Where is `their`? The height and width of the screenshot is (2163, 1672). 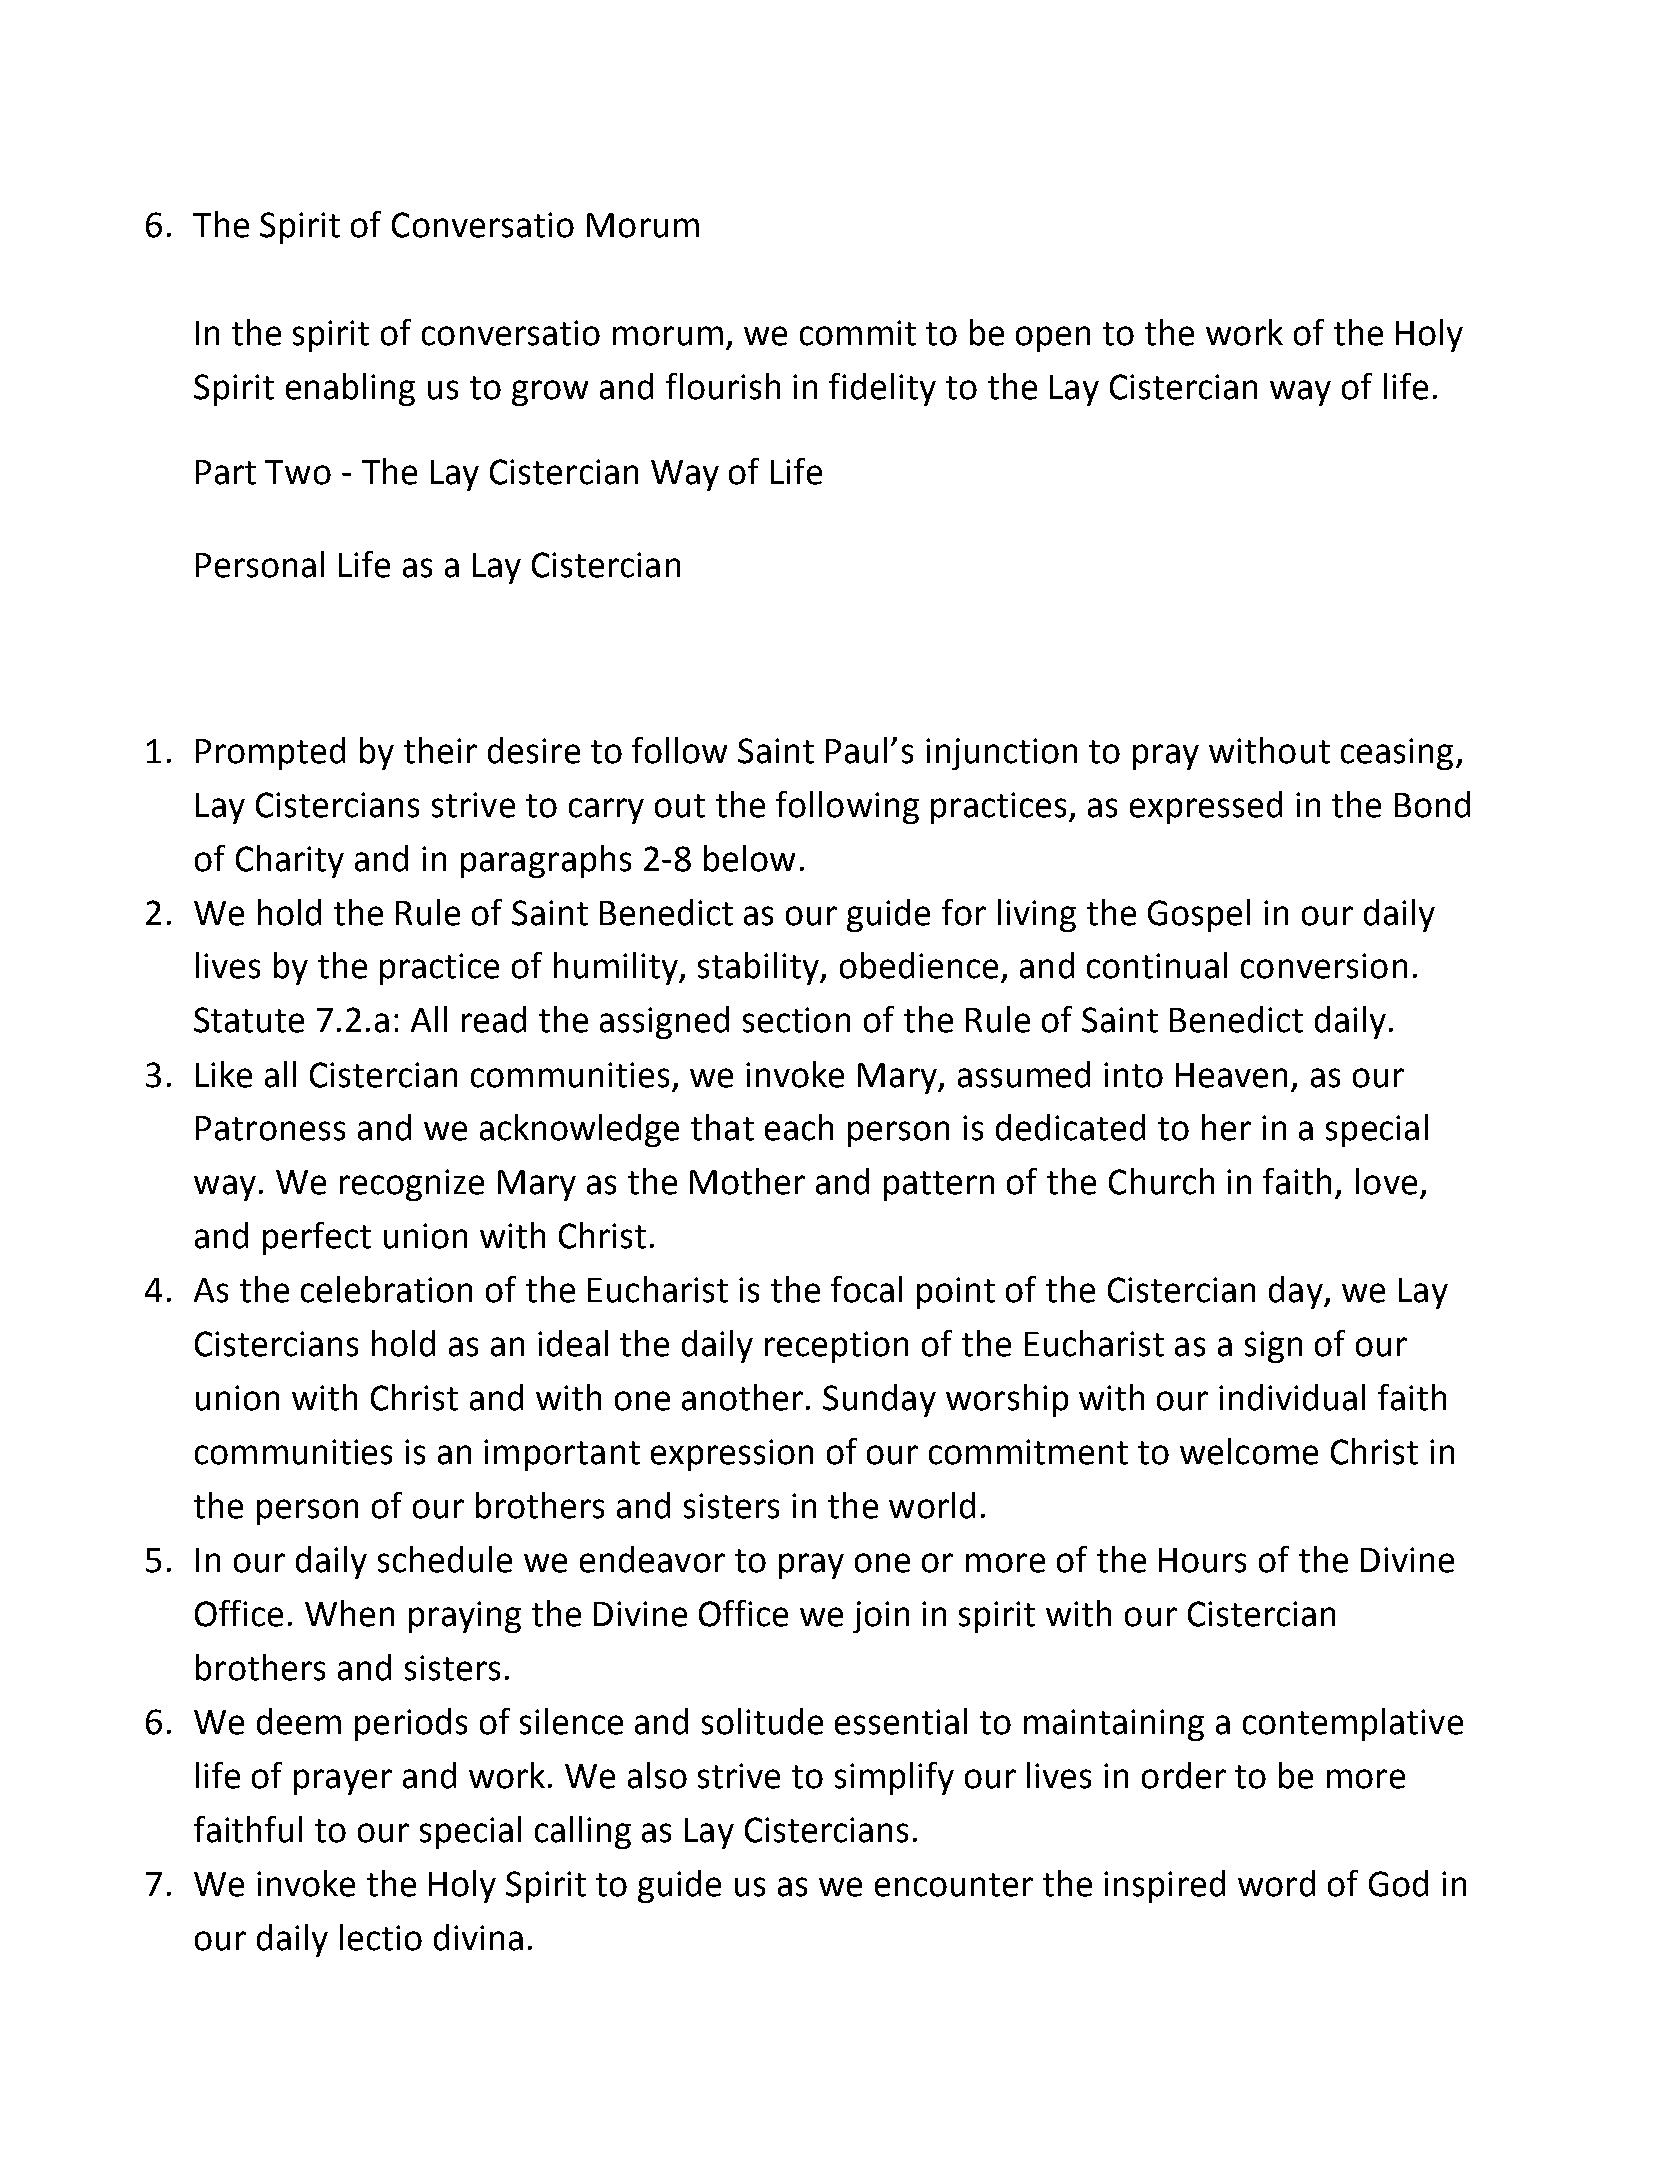 their is located at coordinates (440, 750).
